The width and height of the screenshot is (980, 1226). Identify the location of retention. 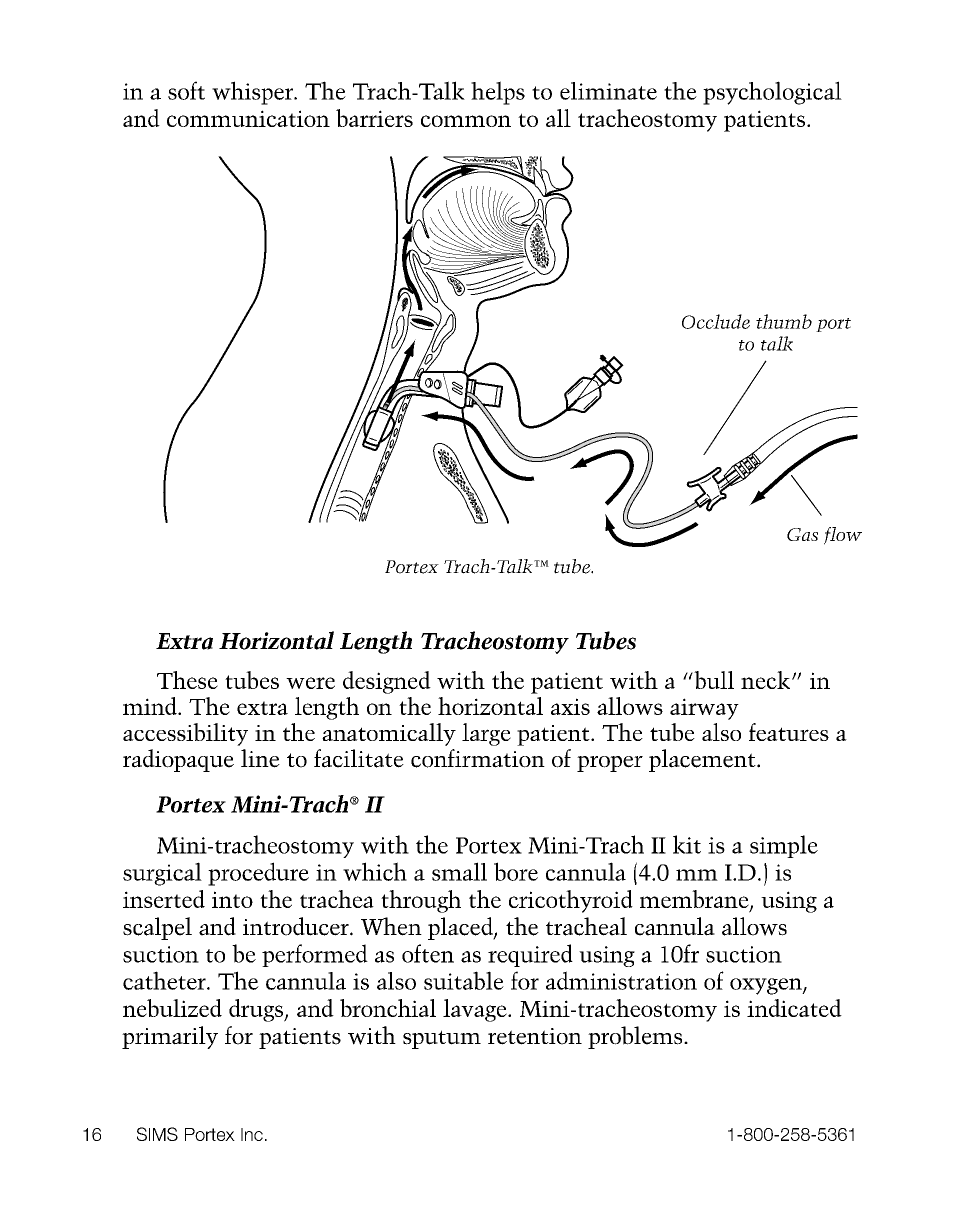
(535, 1036).
